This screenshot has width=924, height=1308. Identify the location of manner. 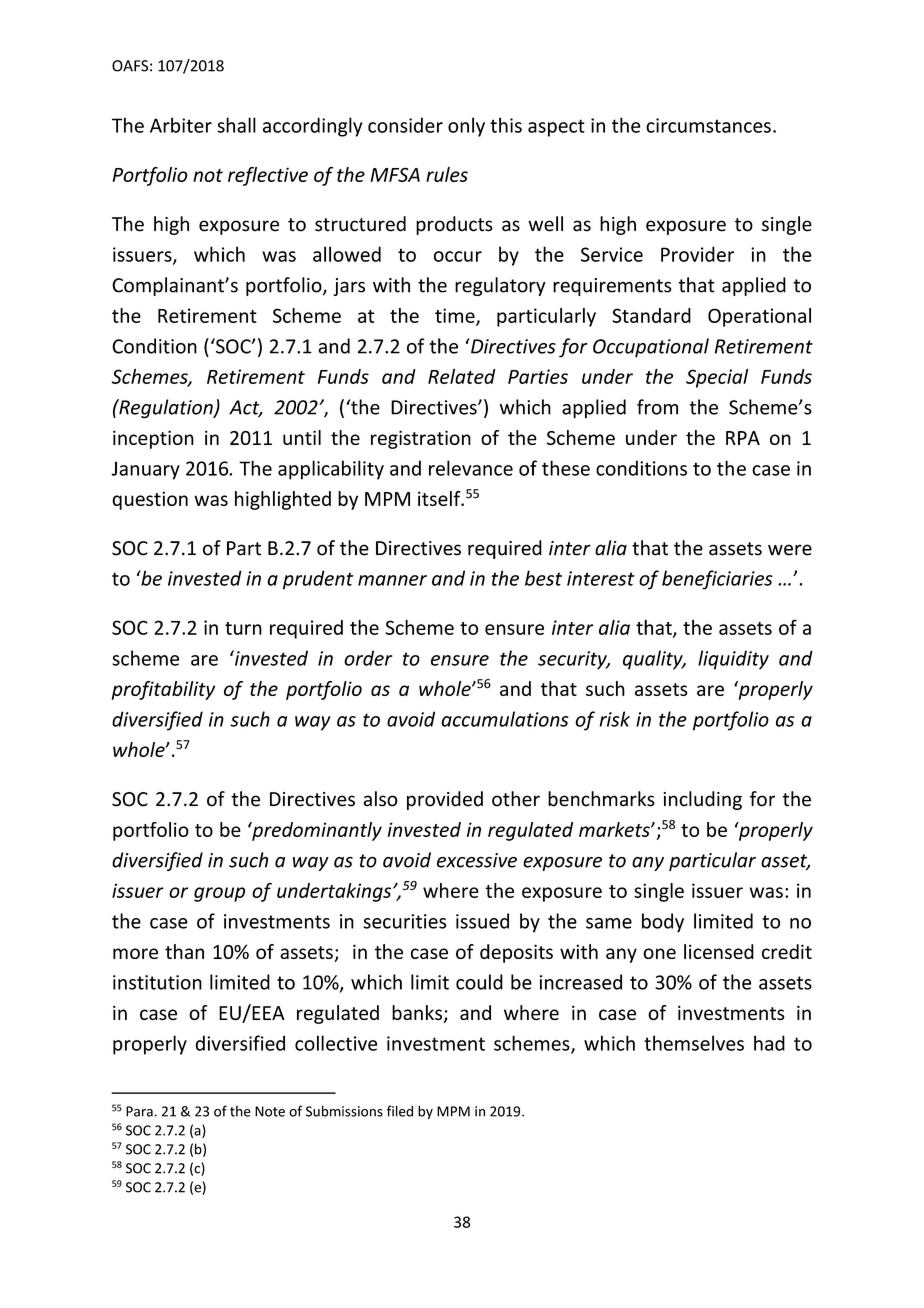
(392, 580).
